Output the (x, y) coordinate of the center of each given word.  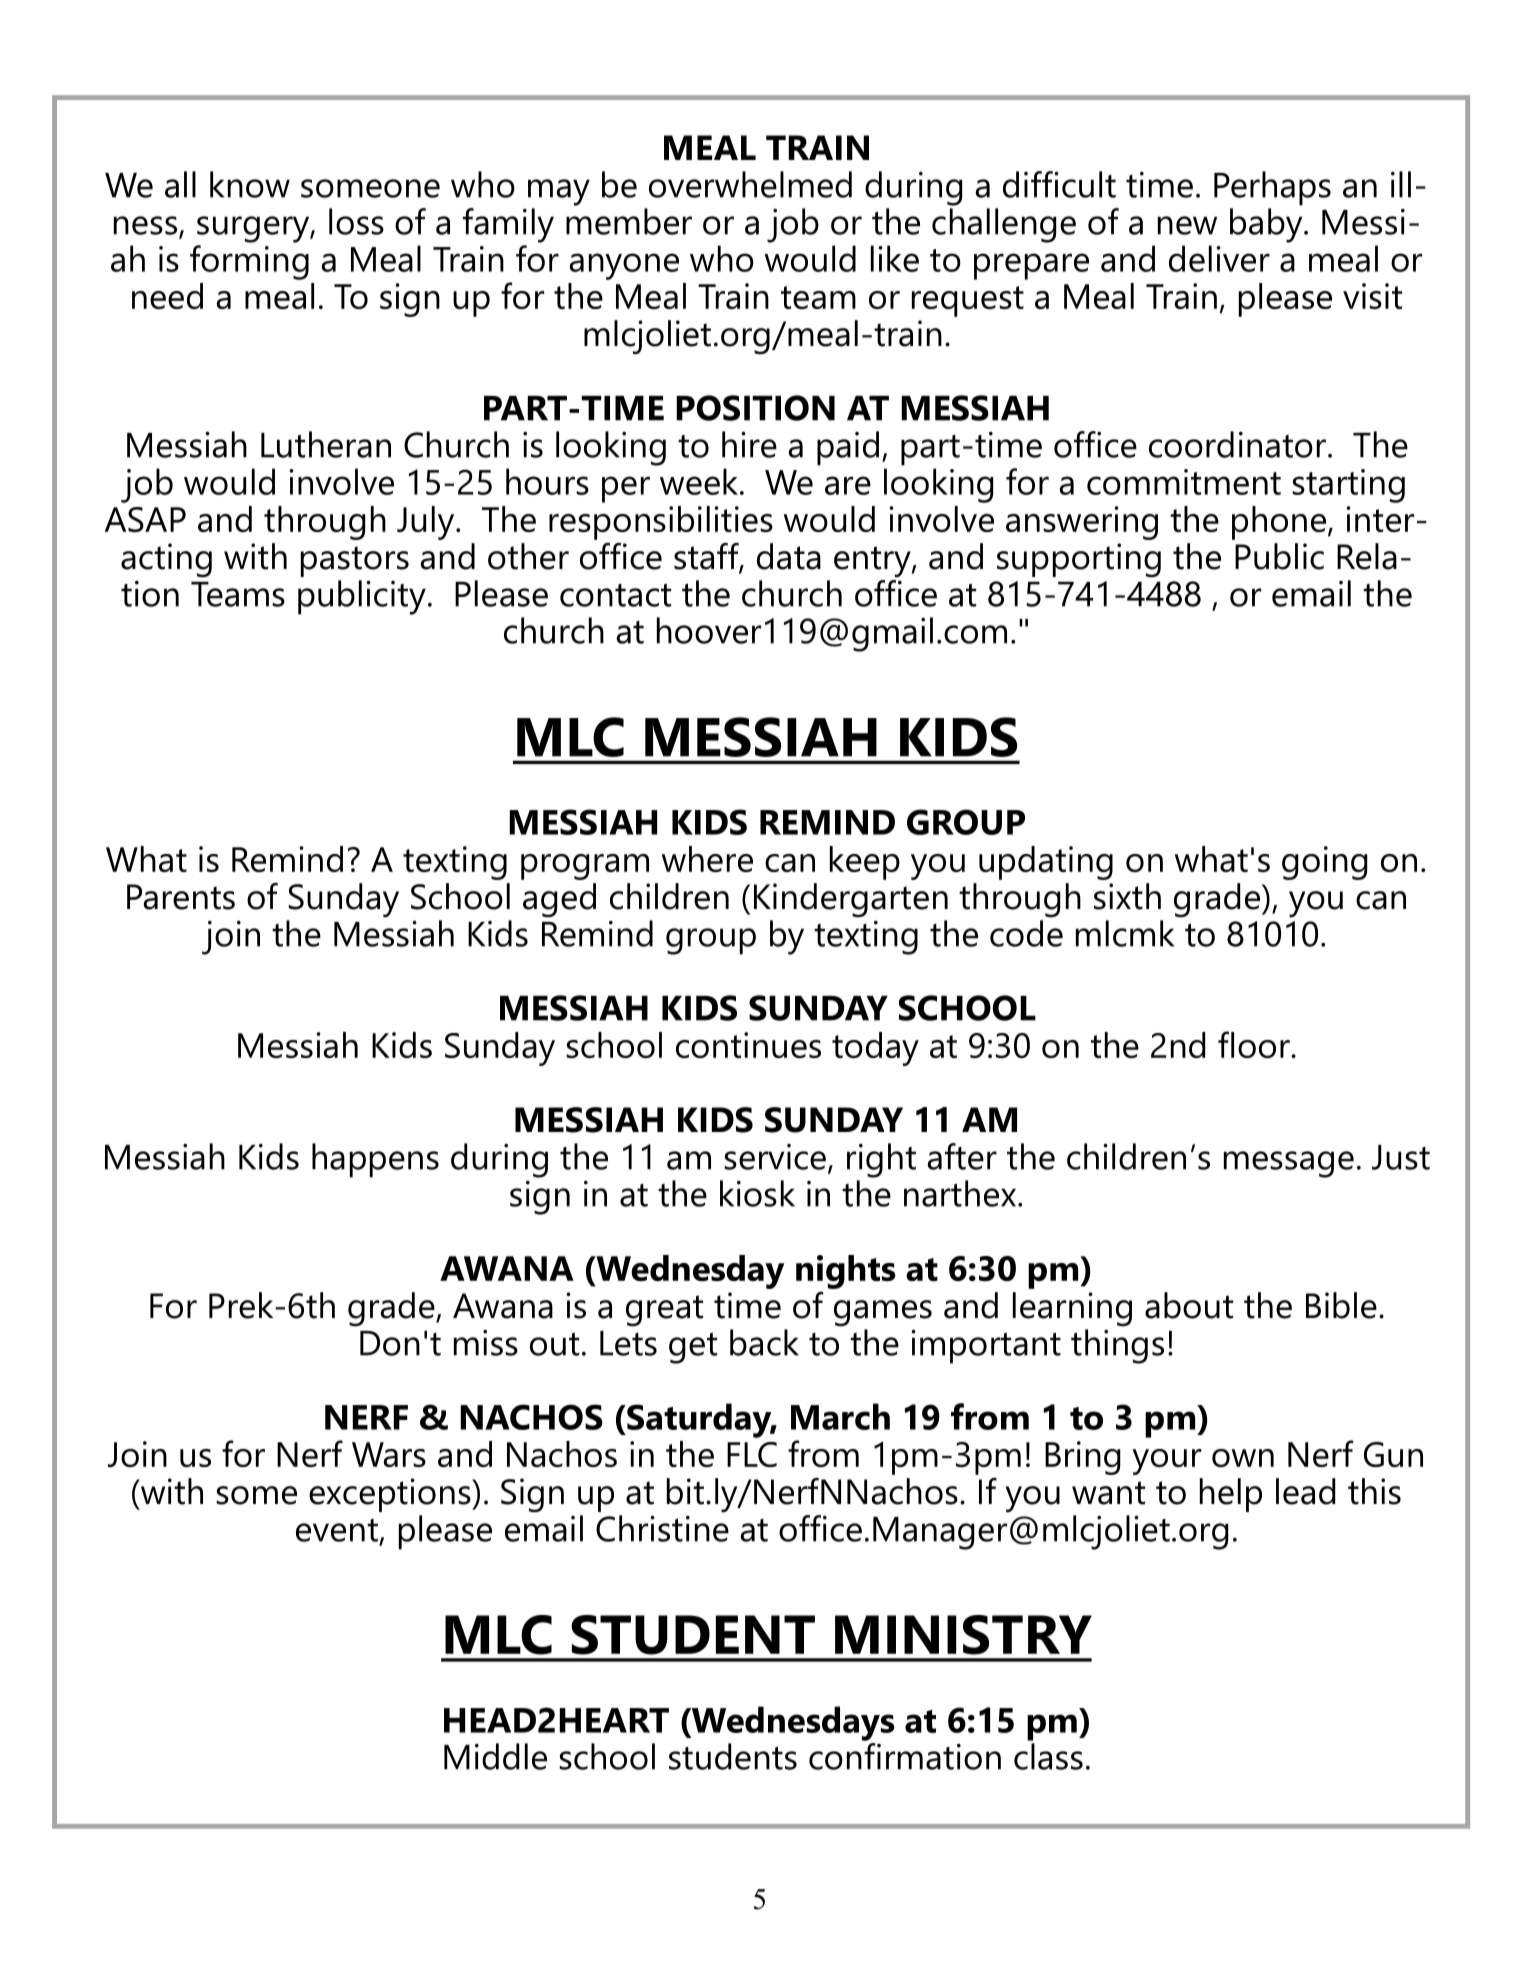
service (775, 1157)
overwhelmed (750, 184)
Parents (181, 897)
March (840, 1416)
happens (375, 1160)
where (707, 859)
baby (1267, 225)
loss (356, 221)
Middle (495, 1756)
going (1324, 863)
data (789, 556)
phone (1279, 523)
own (1243, 1458)
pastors (355, 561)
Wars (389, 1454)
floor (1255, 1044)
